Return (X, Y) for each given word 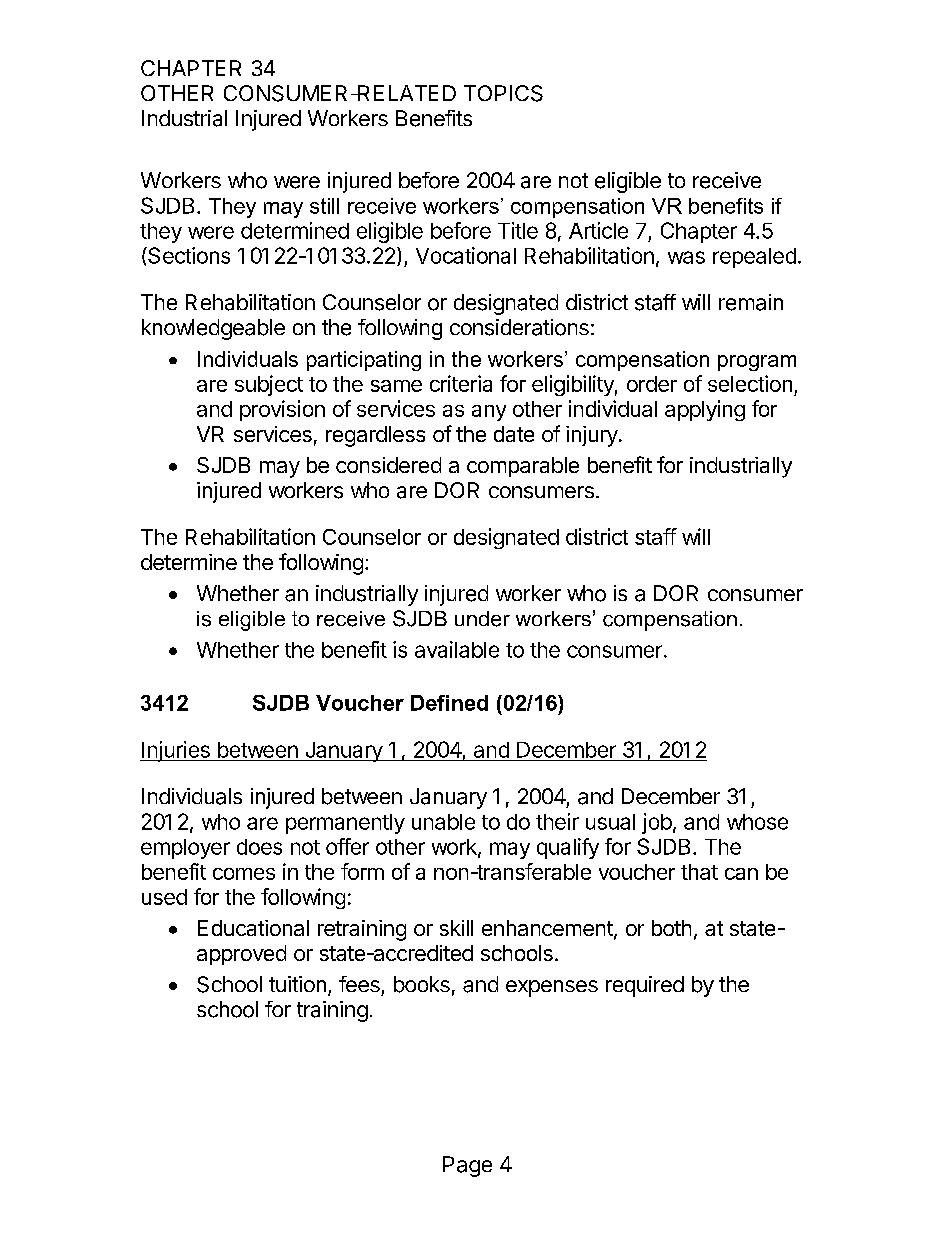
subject (269, 385)
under (482, 619)
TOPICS (503, 93)
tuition (297, 984)
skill (456, 928)
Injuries (176, 751)
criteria (461, 383)
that (699, 872)
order (652, 384)
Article (598, 230)
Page (467, 1166)
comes (244, 874)
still (324, 206)
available (457, 649)
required (645, 986)
